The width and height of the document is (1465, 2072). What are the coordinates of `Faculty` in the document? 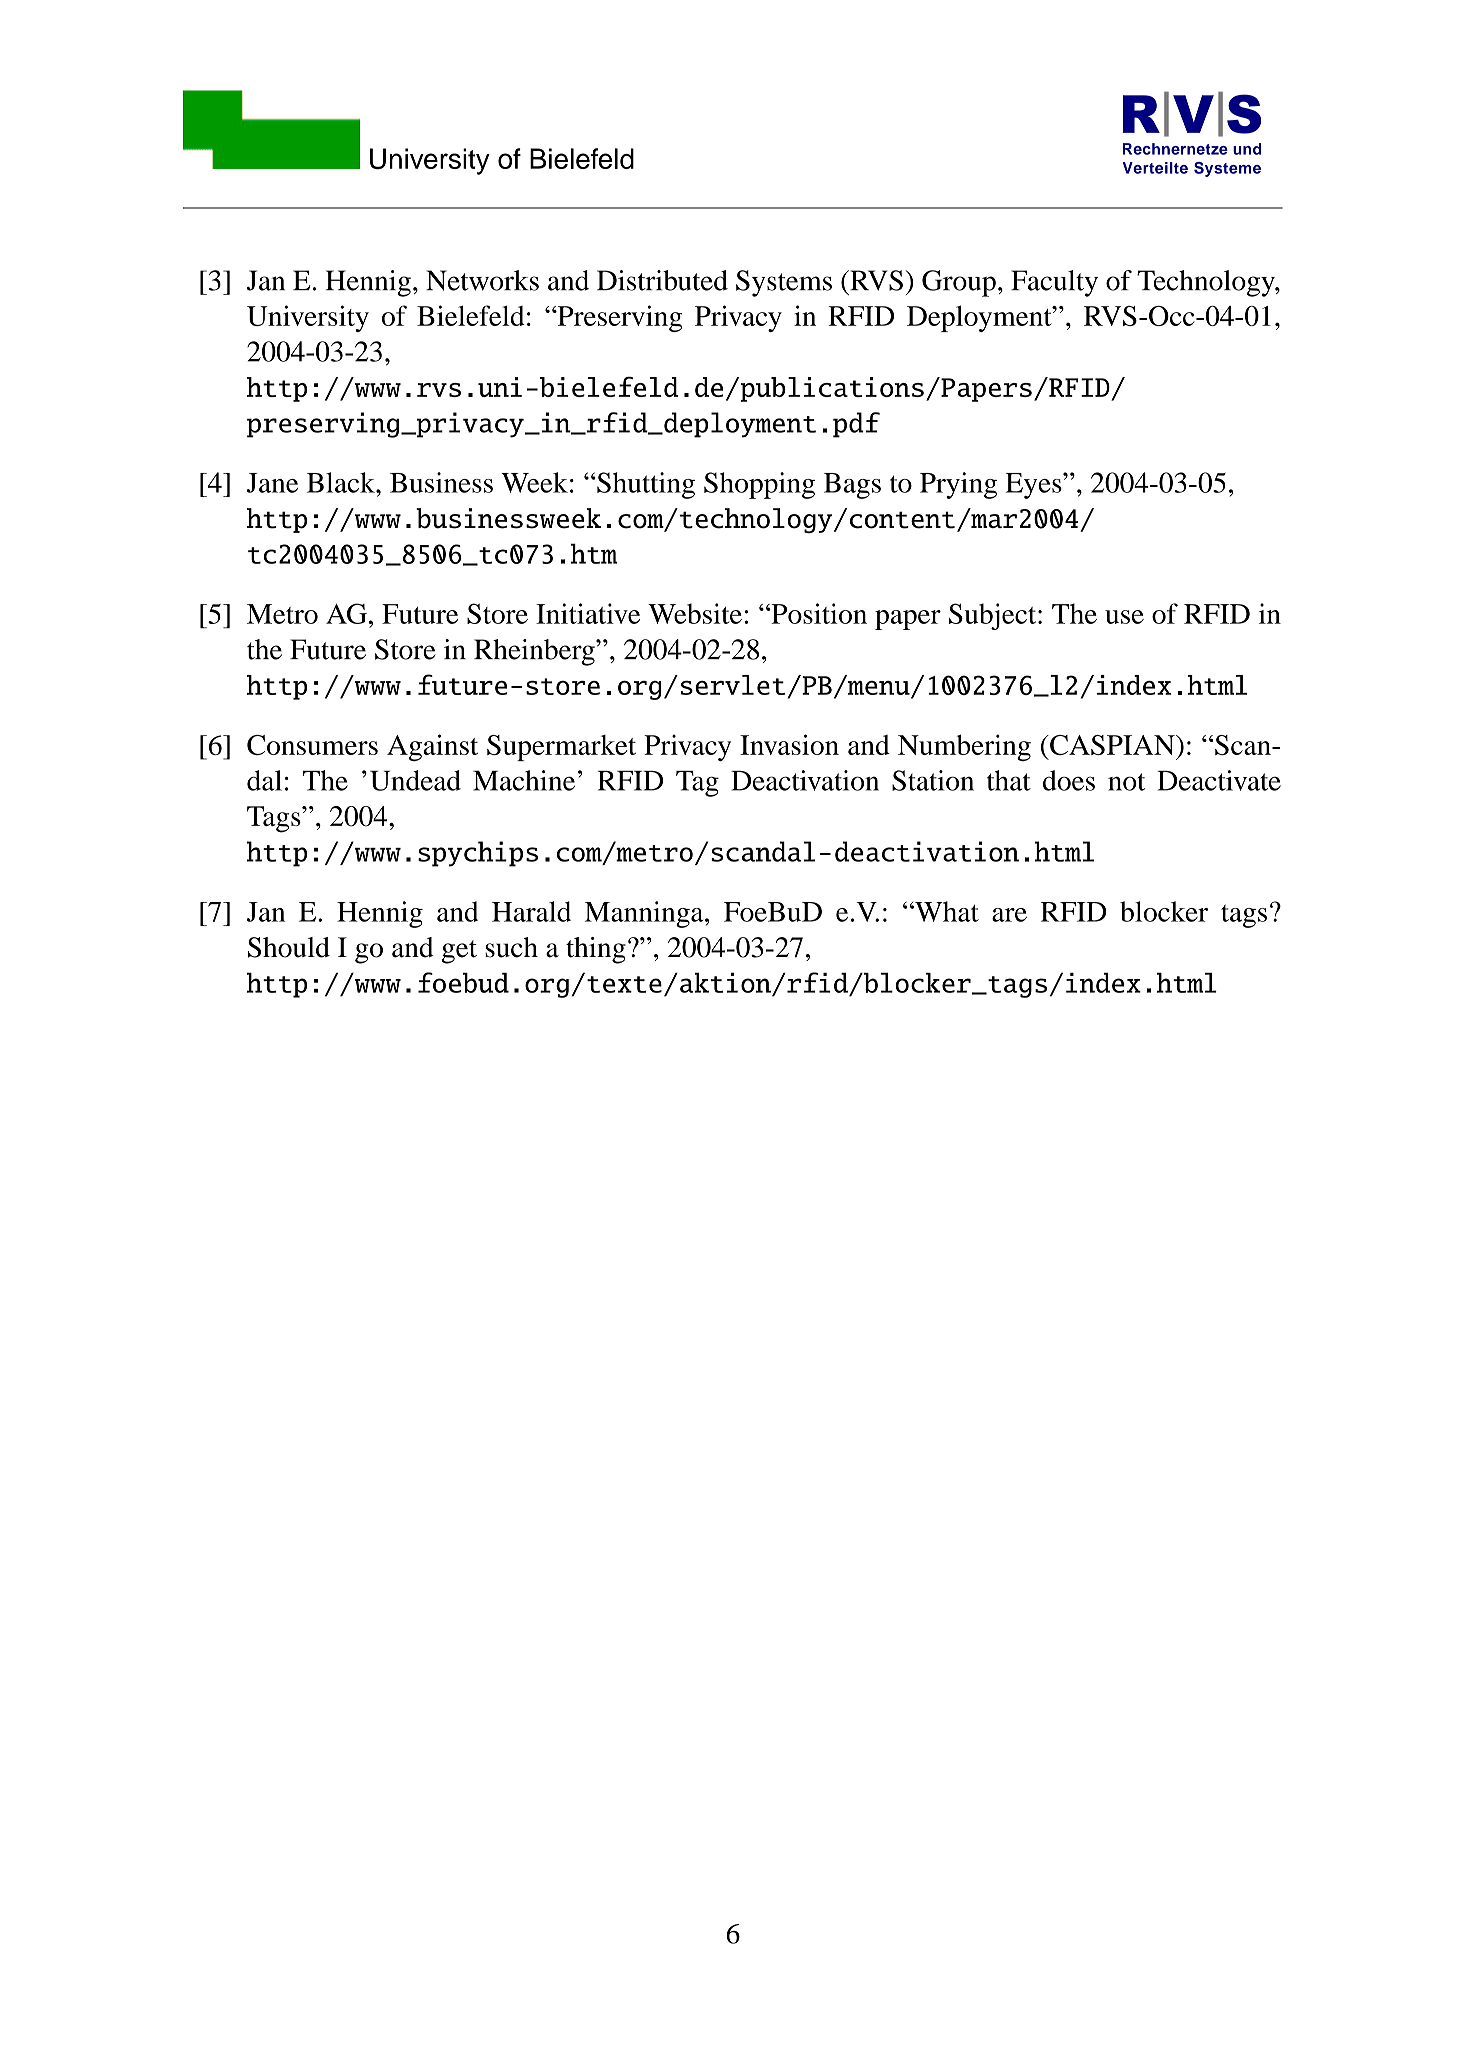 It's located at (1054, 283).
